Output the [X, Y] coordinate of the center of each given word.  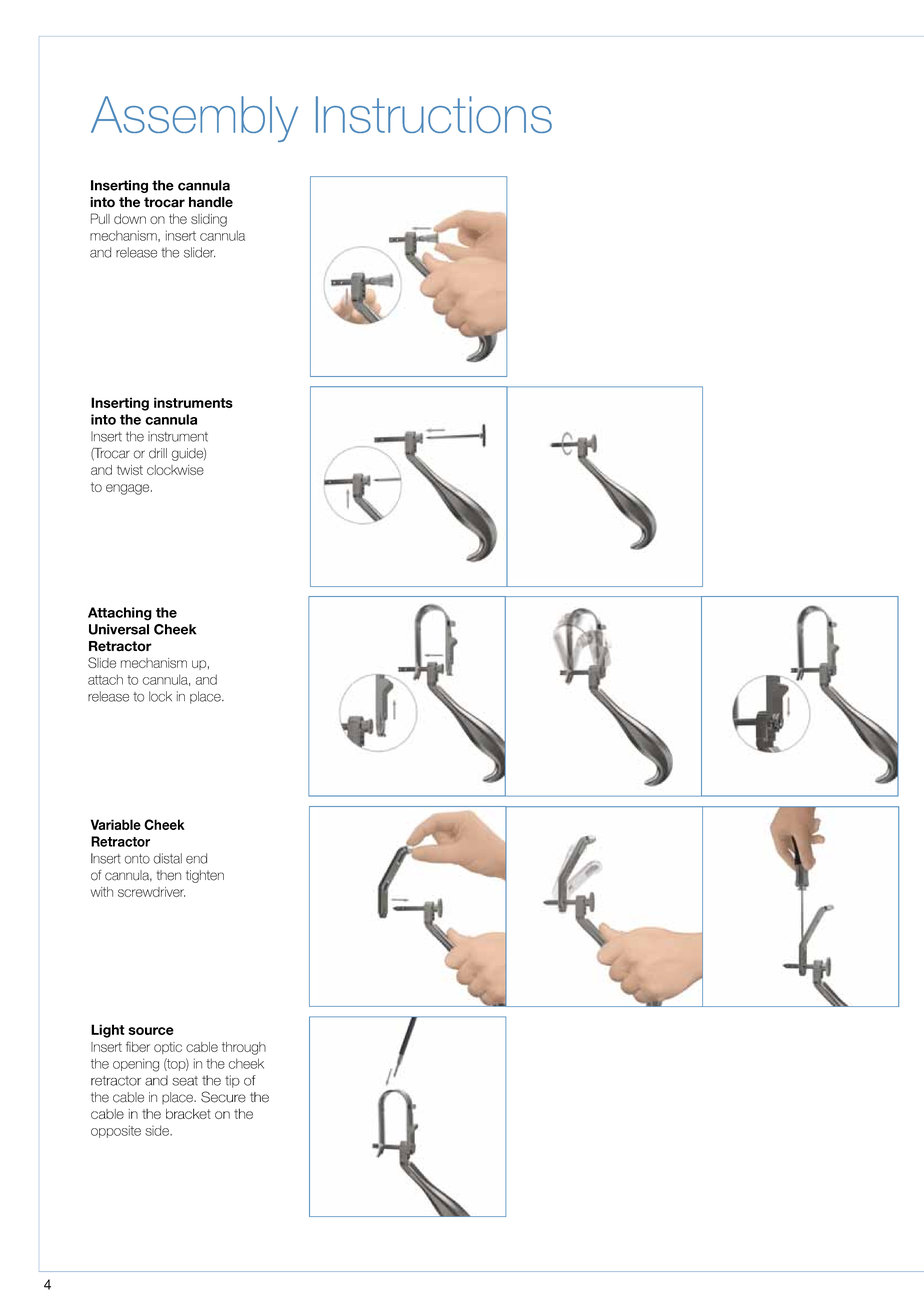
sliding [209, 220]
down [130, 219]
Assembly [194, 119]
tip [232, 1081]
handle [211, 202]
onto [137, 859]
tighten [205, 876]
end [196, 858]
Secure [223, 1097]
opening [136, 1065]
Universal [119, 629]
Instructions [434, 114]
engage [129, 489]
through [244, 1048]
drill [158, 453]
